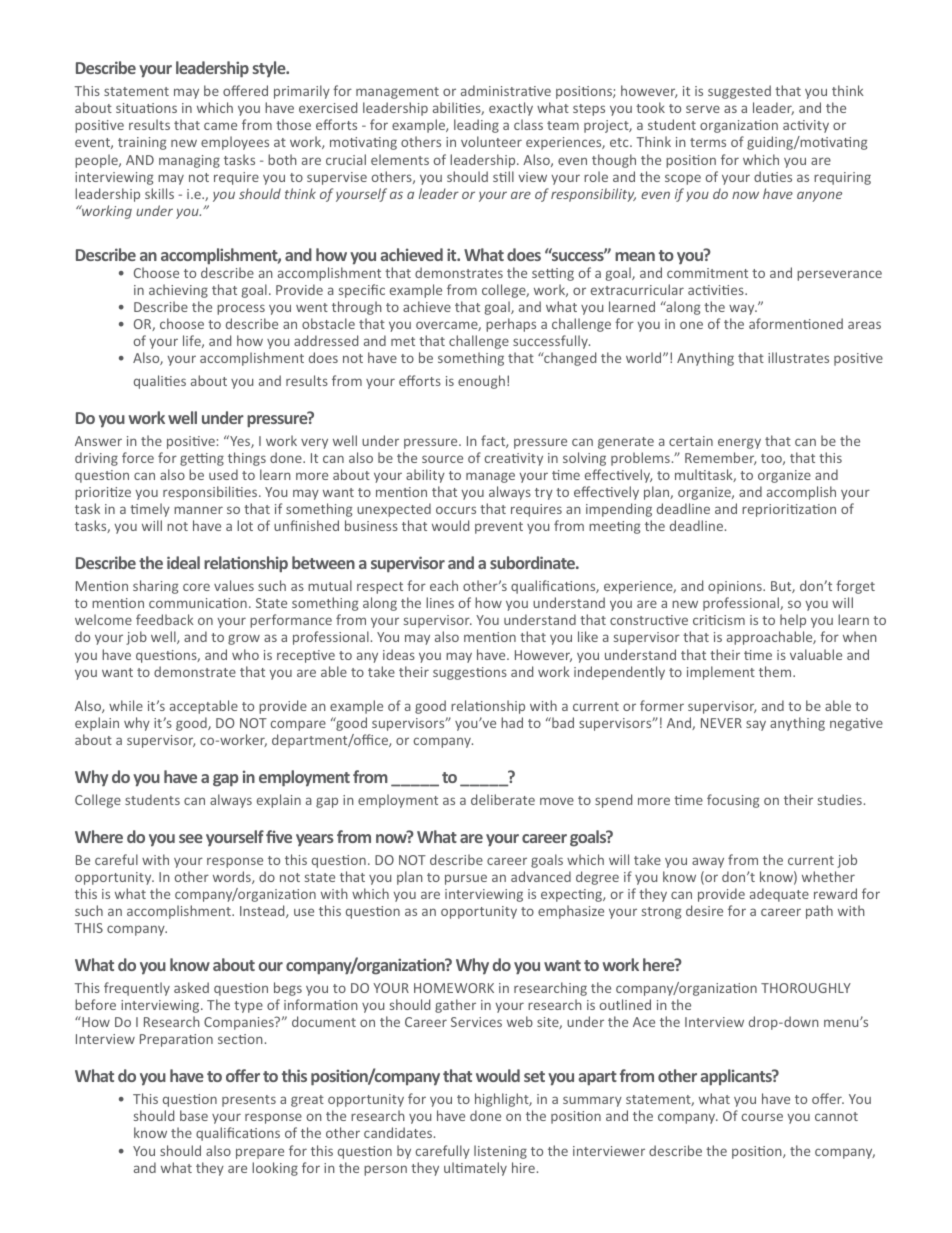 The height and width of the screenshot is (1233, 952). Describe the element at coordinates (739, 92) in the screenshot. I see `suggested` at that location.
